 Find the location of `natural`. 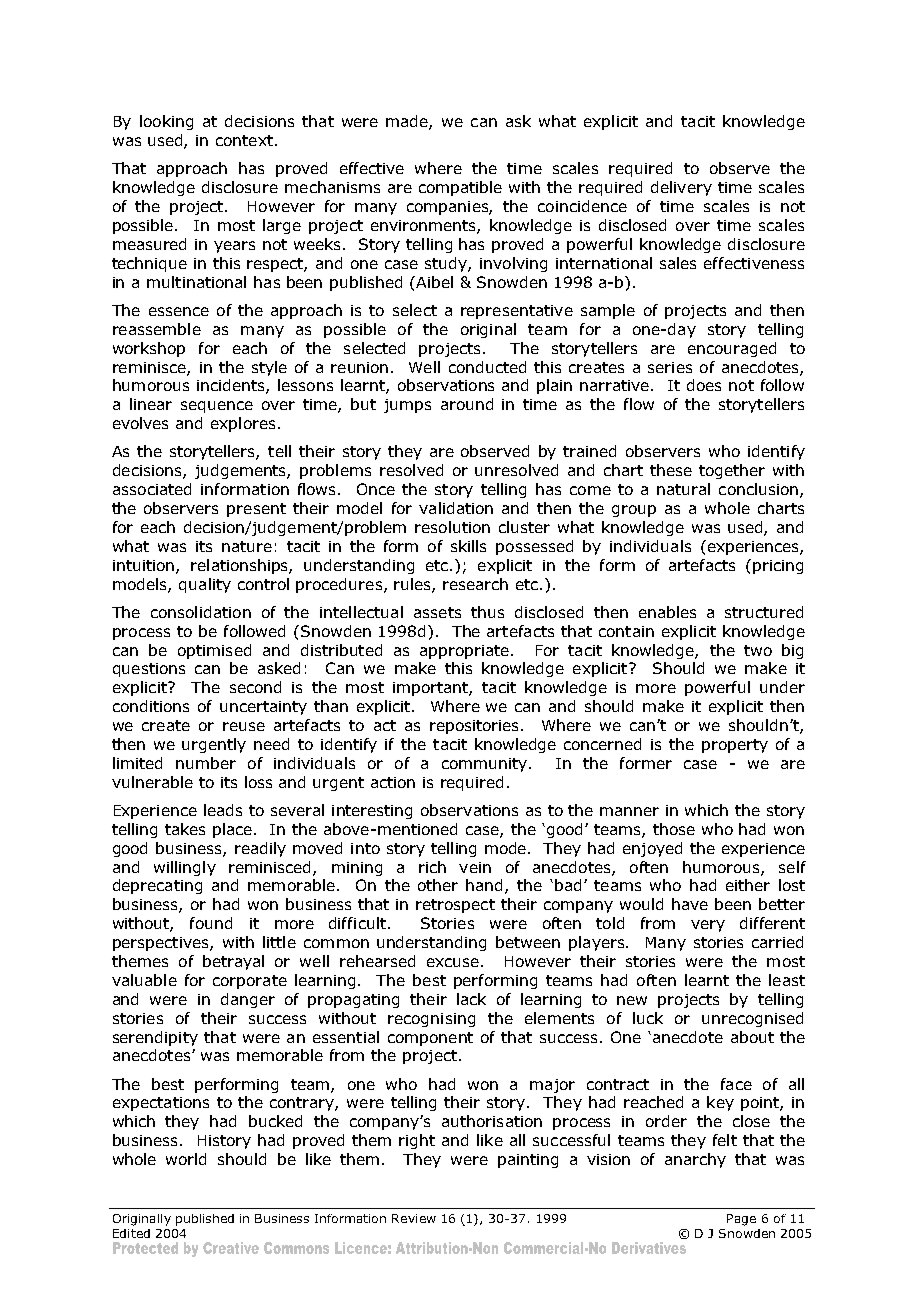

natural is located at coordinates (683, 489).
